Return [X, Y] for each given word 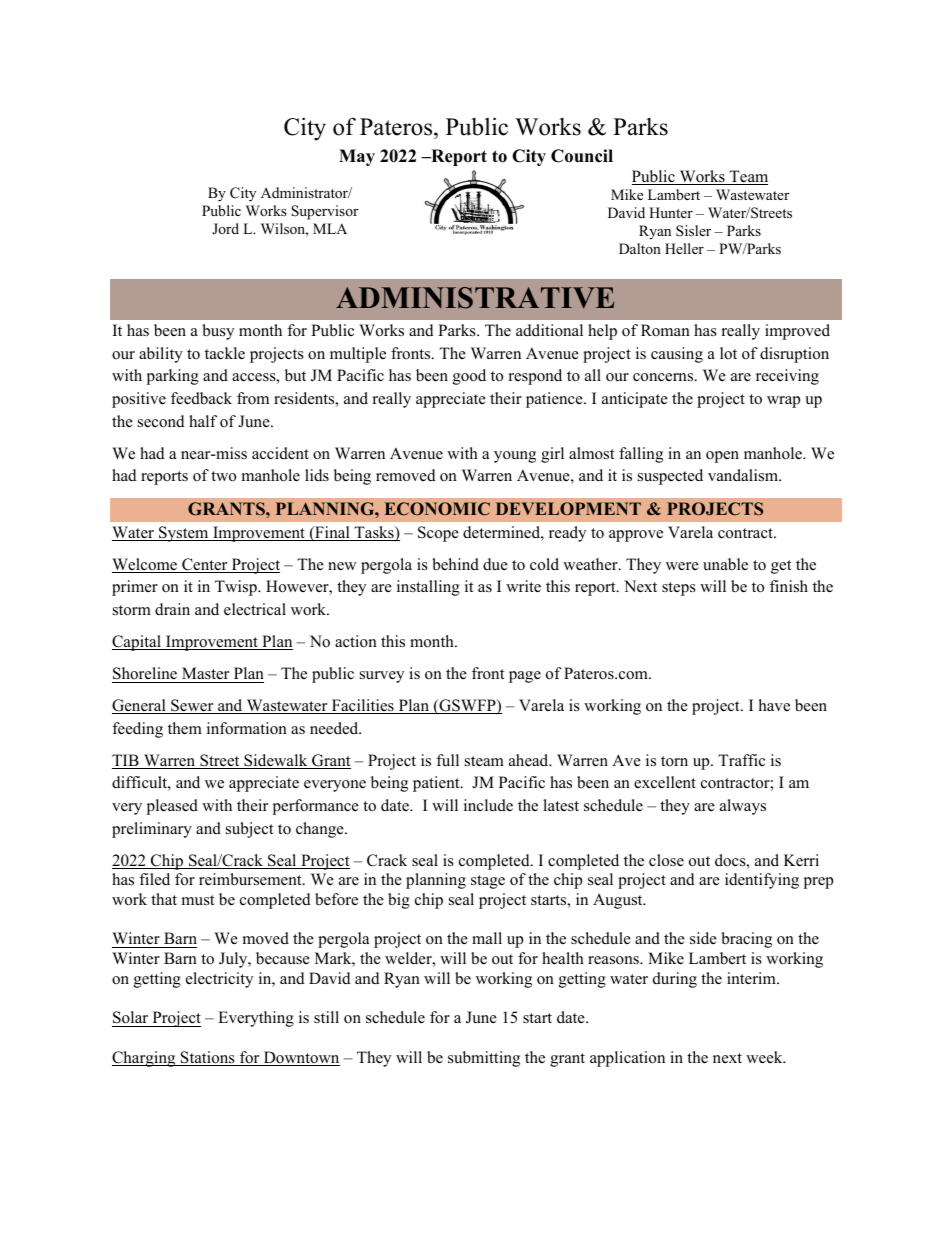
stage [488, 882]
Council [582, 156]
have [774, 705]
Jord [225, 228]
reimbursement [251, 879]
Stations [208, 1058]
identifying [762, 881]
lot [728, 353]
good [469, 377]
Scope [438, 534]
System [184, 534]
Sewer [192, 706]
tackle [225, 353]
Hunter [671, 212]
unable [725, 564]
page [525, 677]
